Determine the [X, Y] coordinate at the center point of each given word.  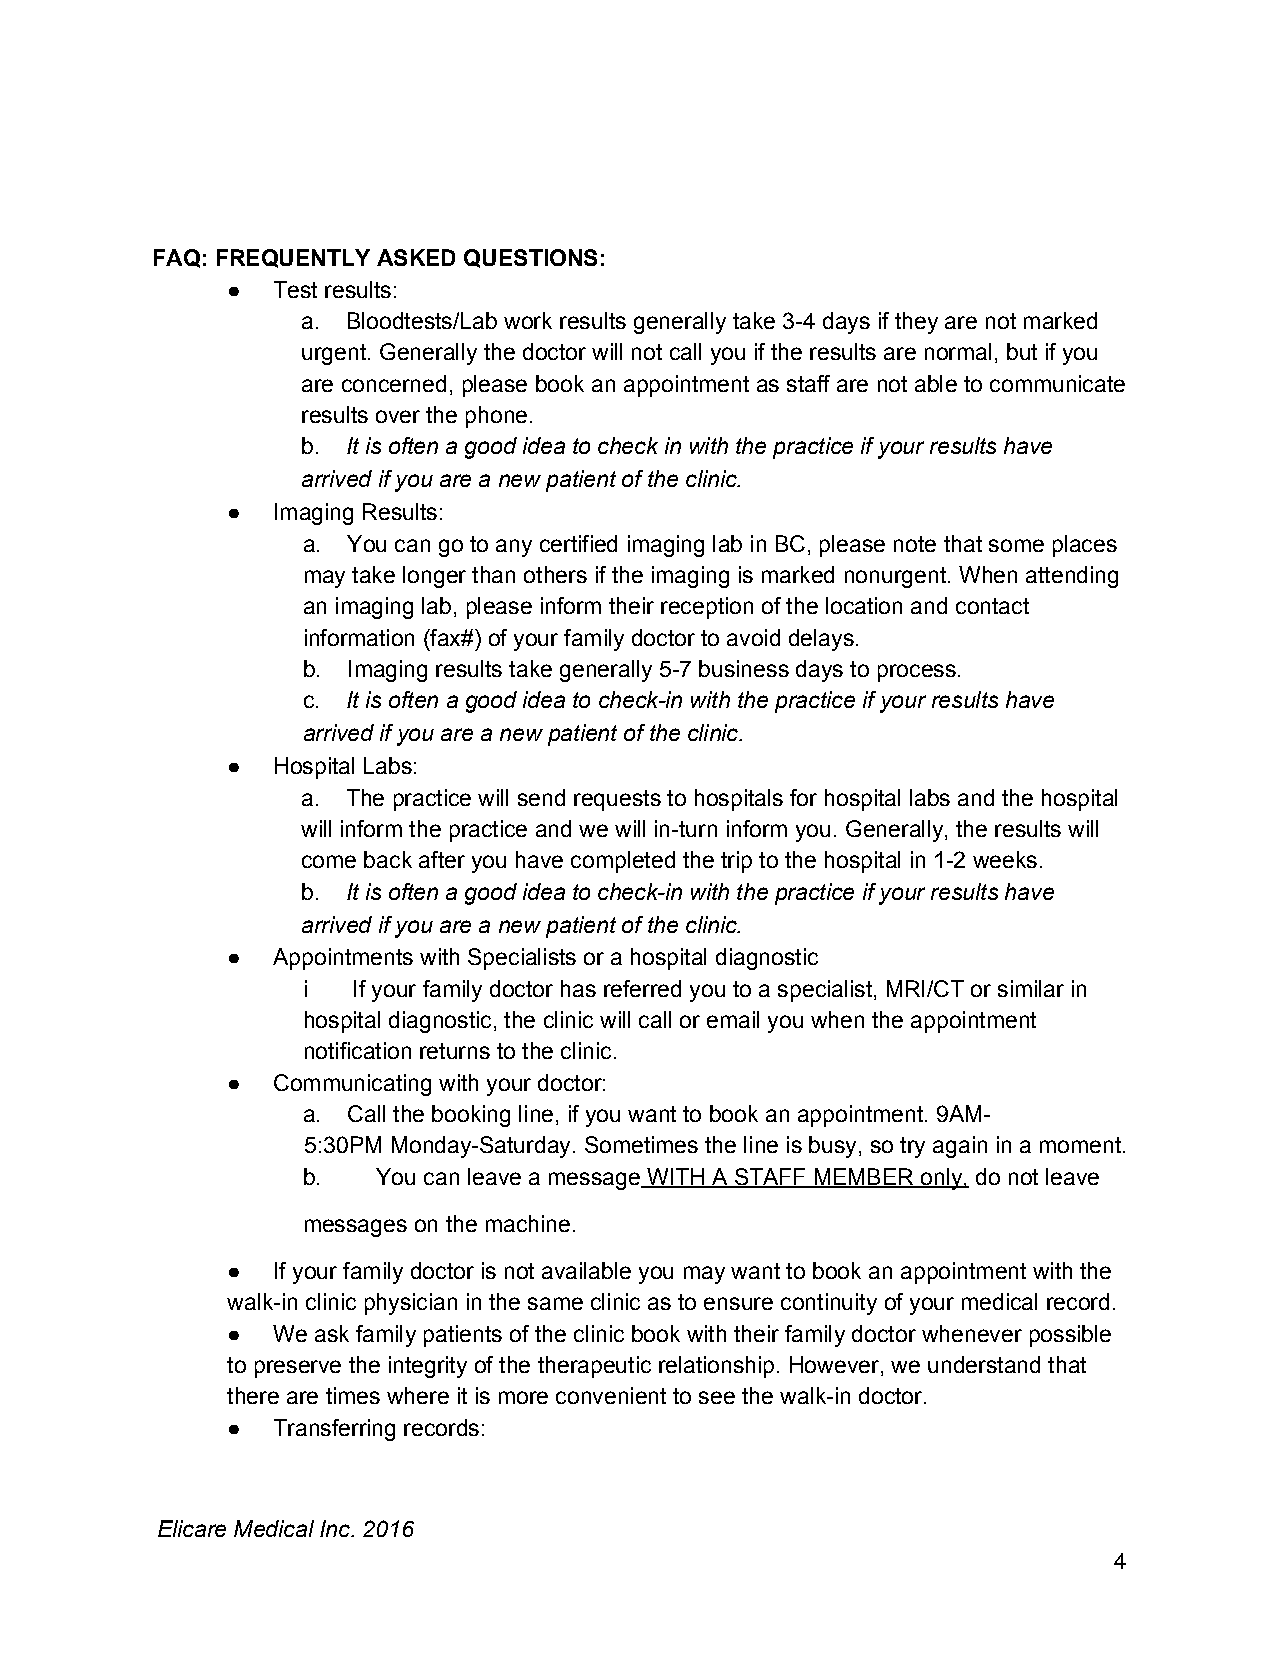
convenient [611, 1395]
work [528, 320]
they [916, 323]
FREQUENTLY [293, 258]
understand [984, 1364]
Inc [336, 1528]
